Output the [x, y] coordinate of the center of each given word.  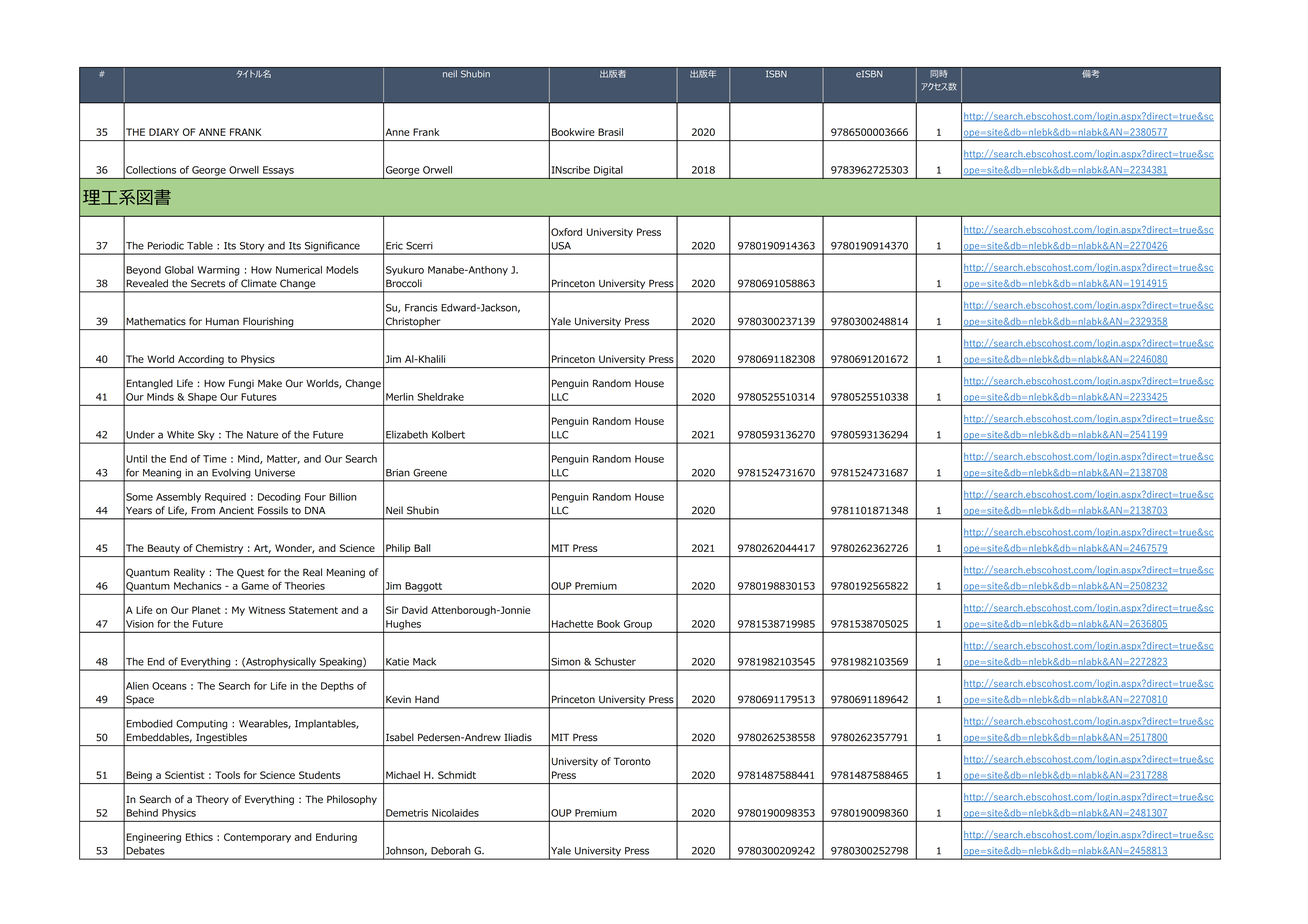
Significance [332, 247]
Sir [392, 610]
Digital [608, 171]
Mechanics [197, 586]
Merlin [400, 397]
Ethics [199, 837]
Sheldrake [440, 397]
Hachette [572, 624]
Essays [278, 171]
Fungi [241, 384]
